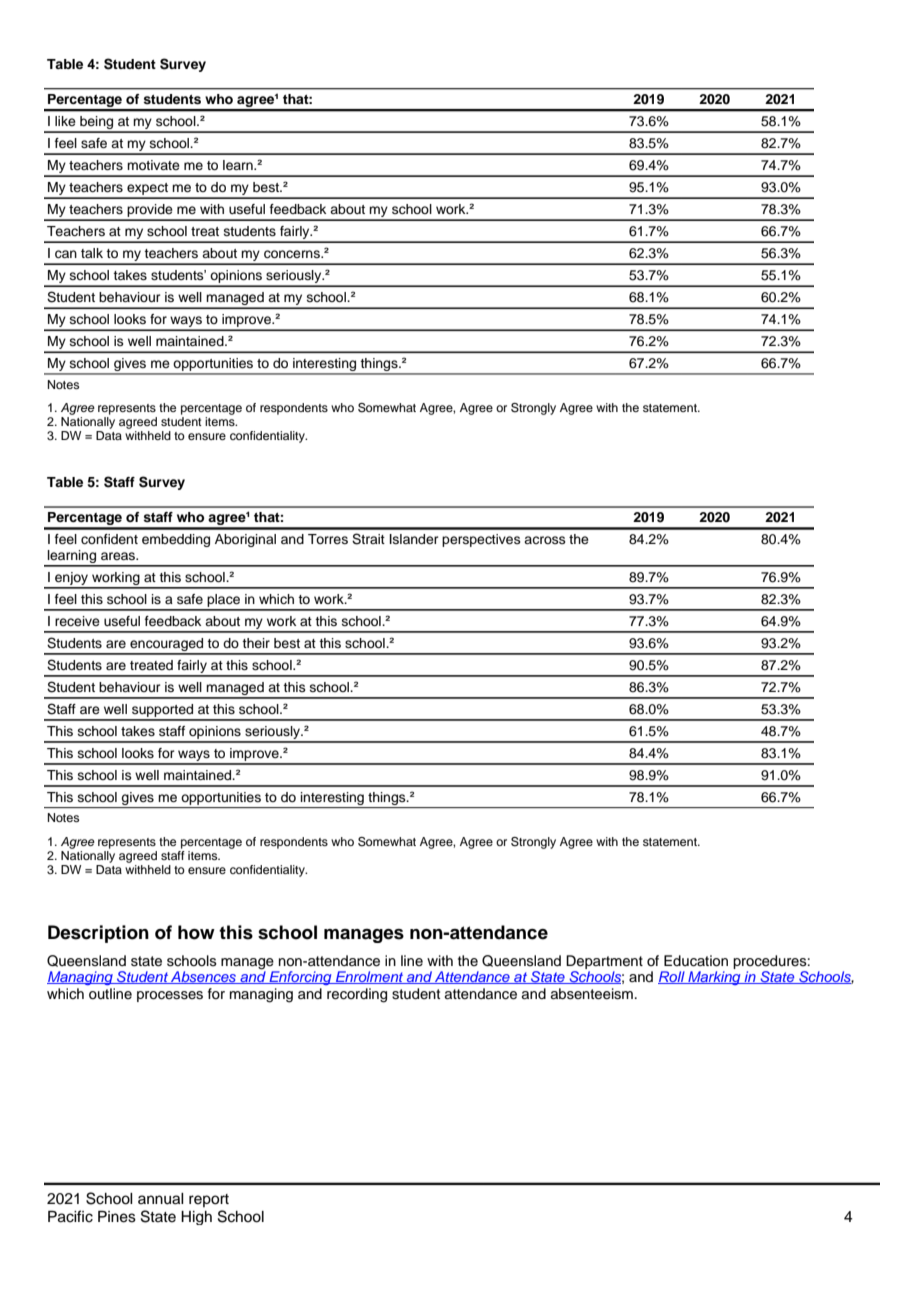  What do you see at coordinates (481, 540) in the screenshot?
I see `perspectives` at bounding box center [481, 540].
